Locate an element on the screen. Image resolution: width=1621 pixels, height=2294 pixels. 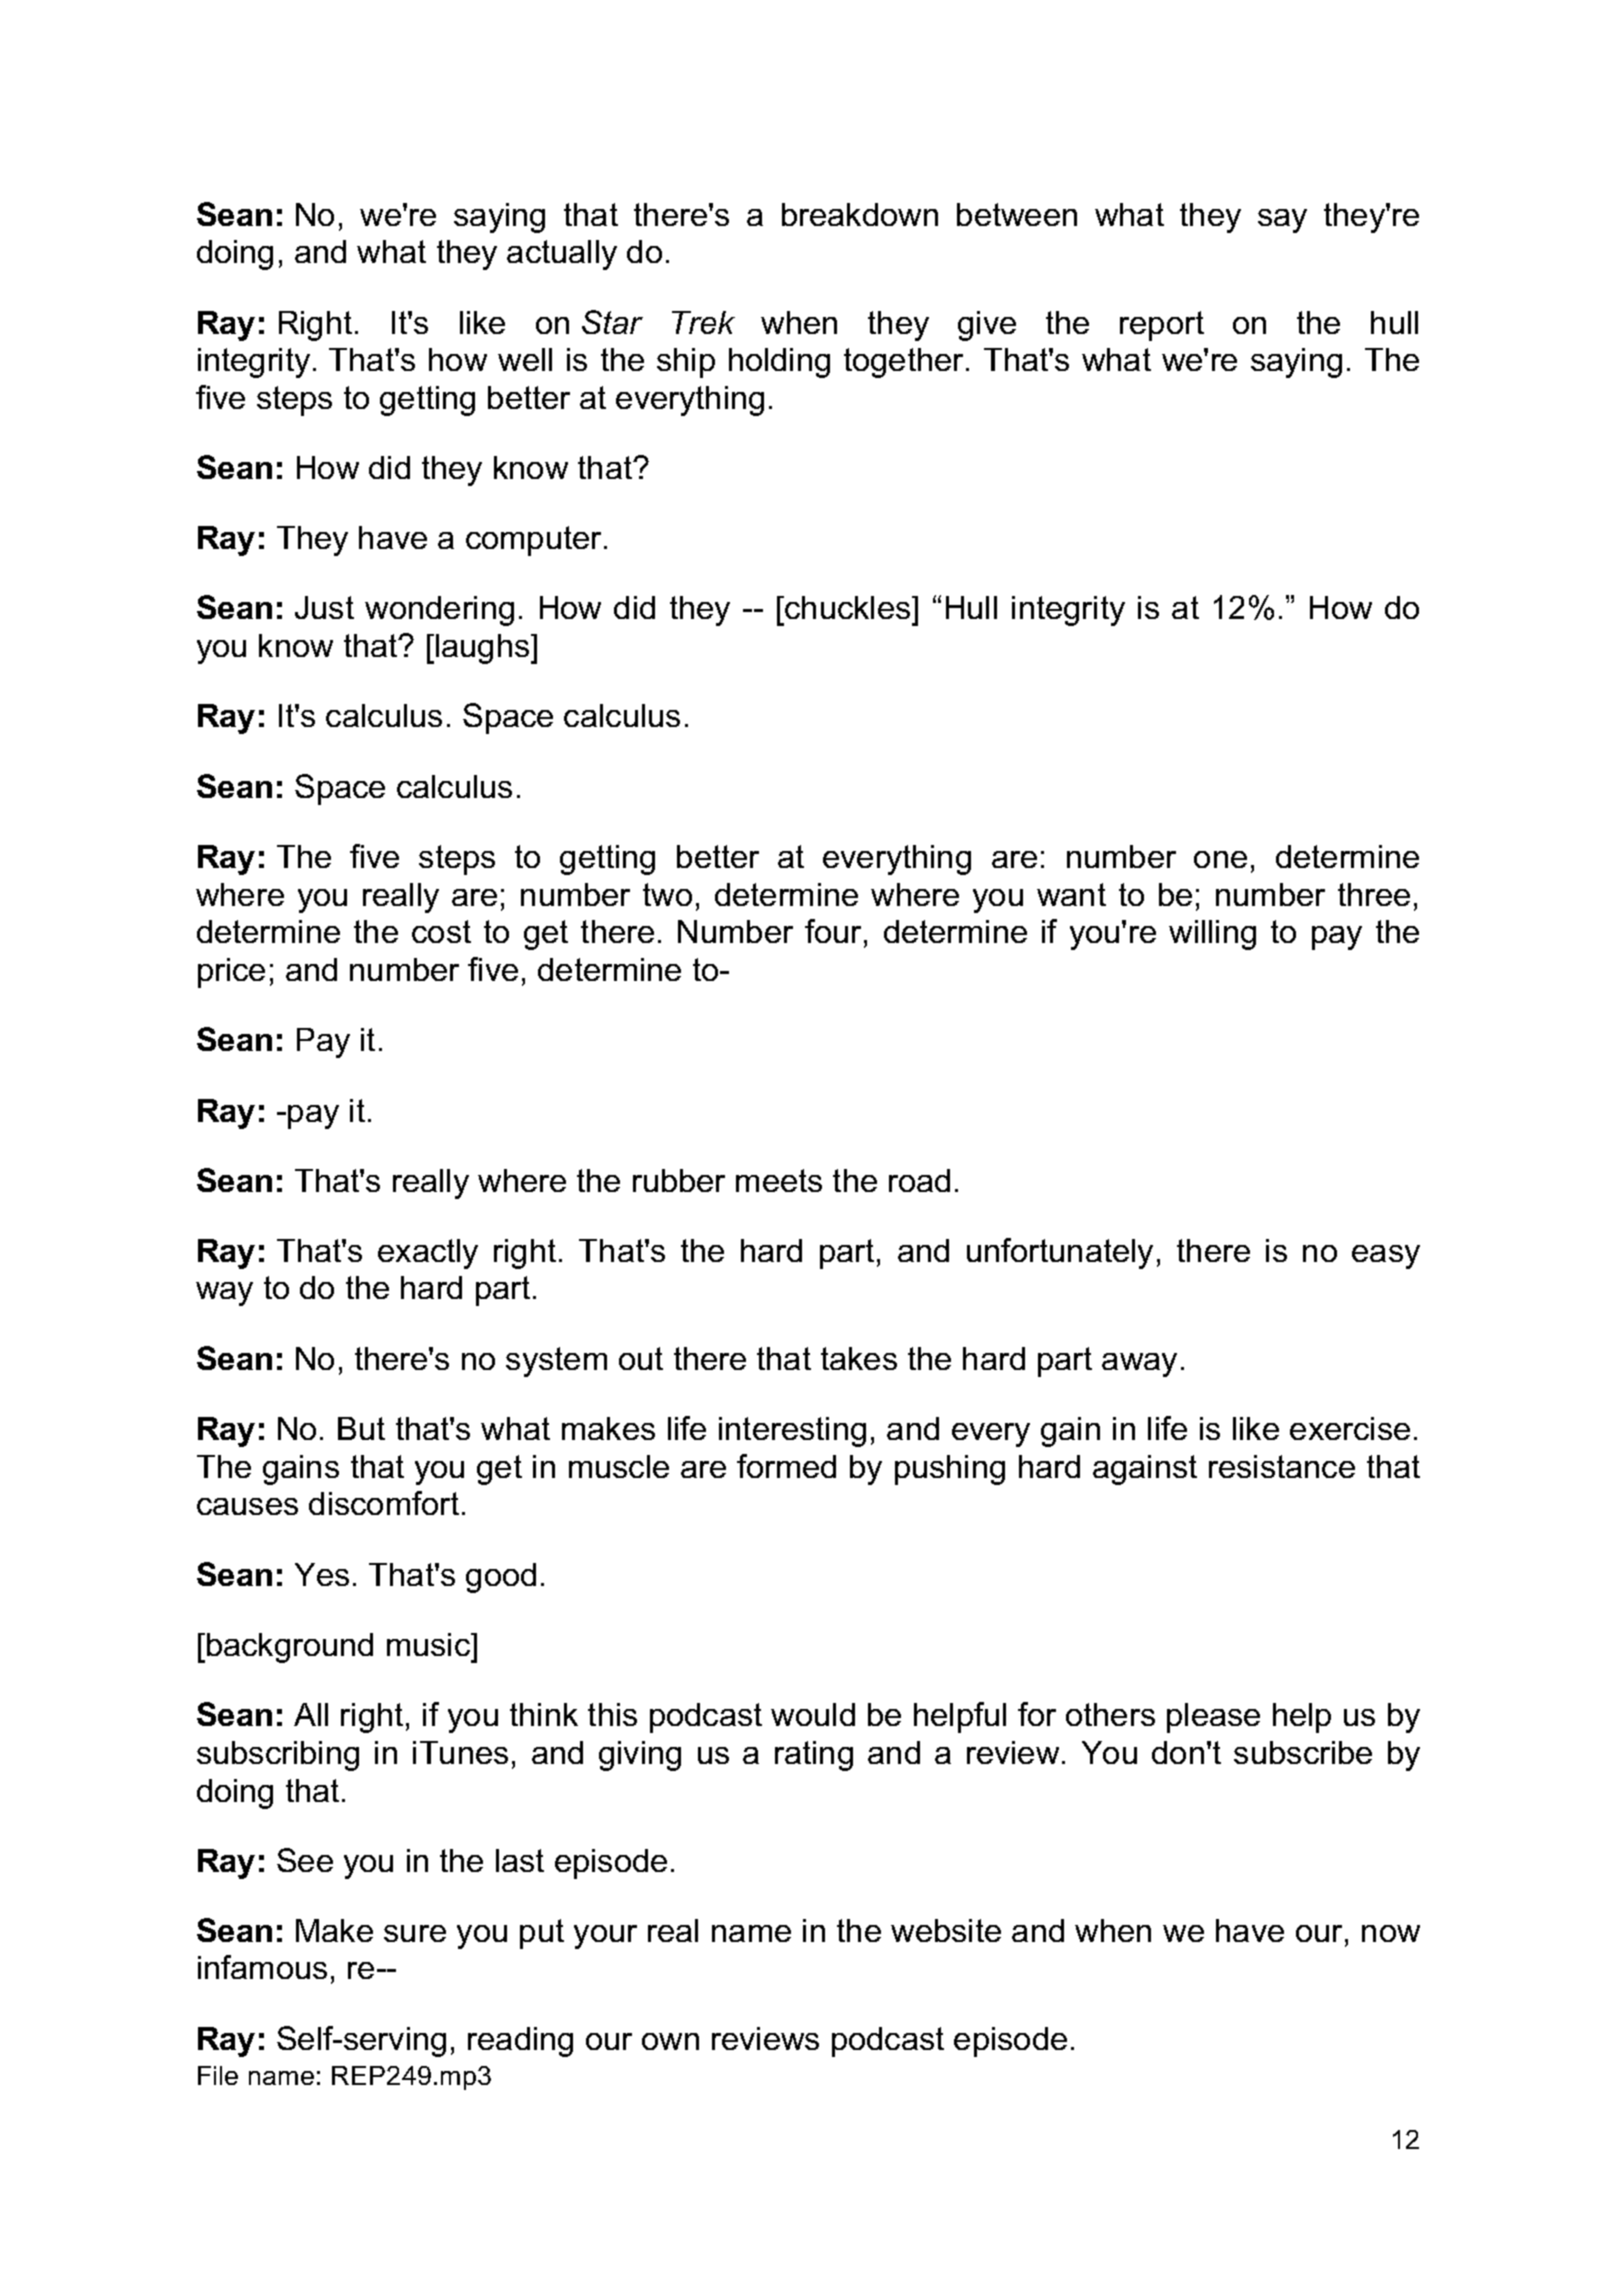
breakdown is located at coordinates (860, 214).
